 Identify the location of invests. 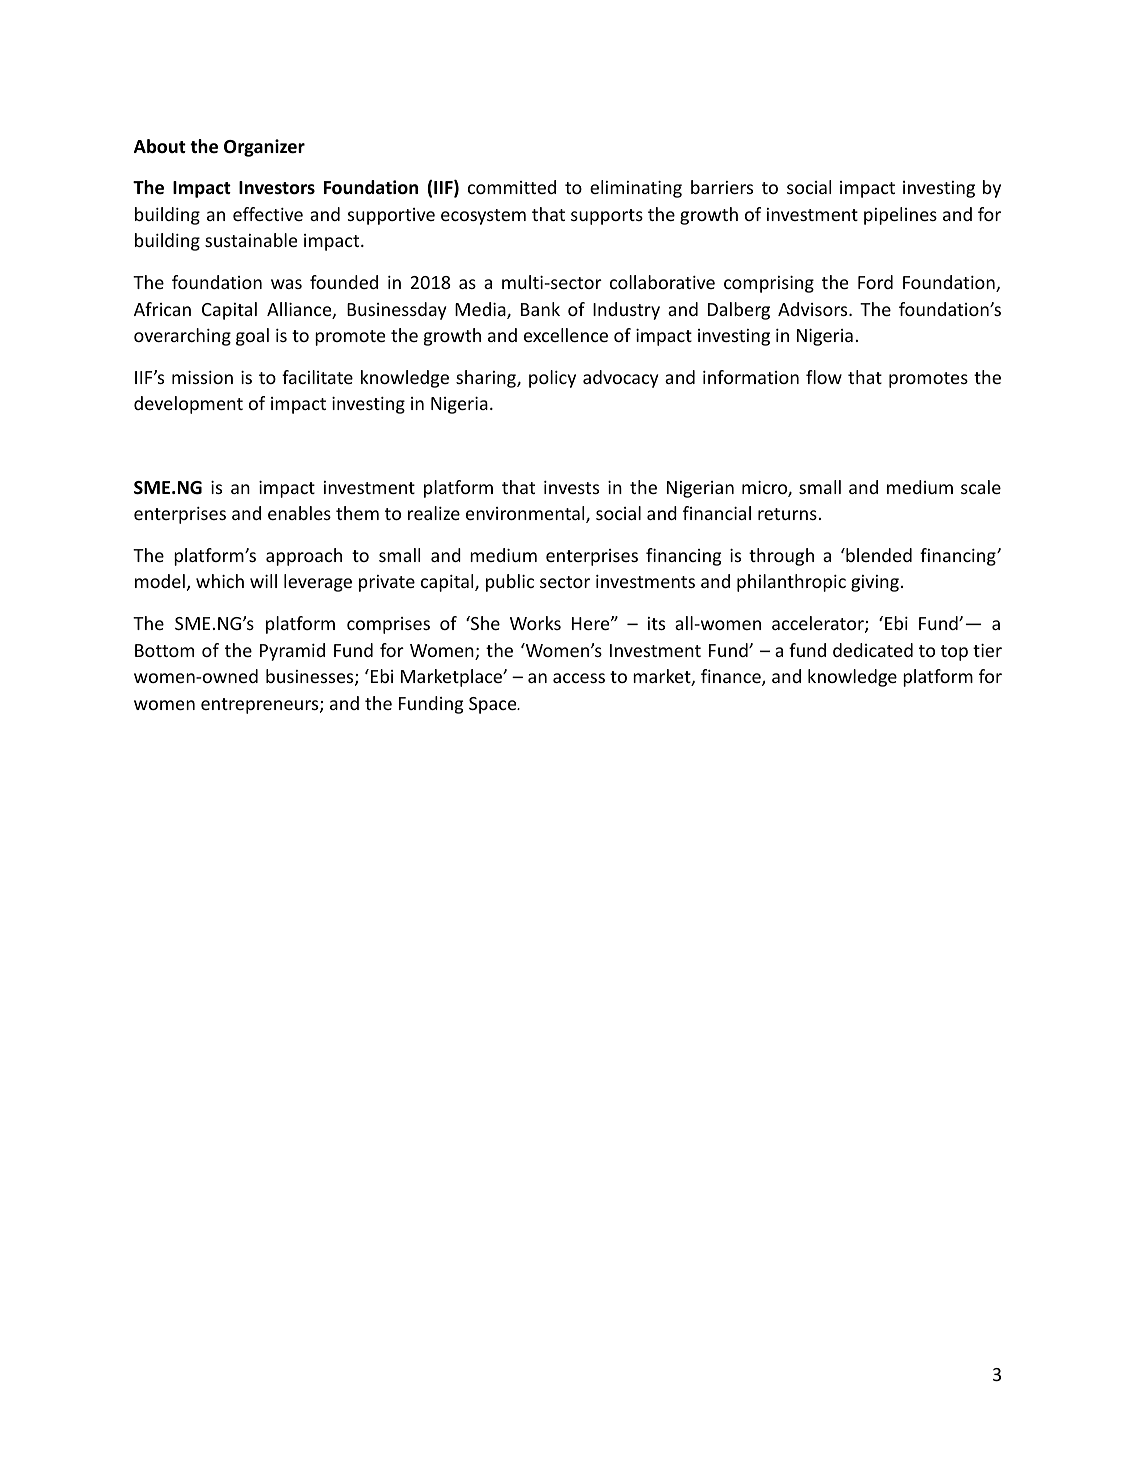
(571, 487).
